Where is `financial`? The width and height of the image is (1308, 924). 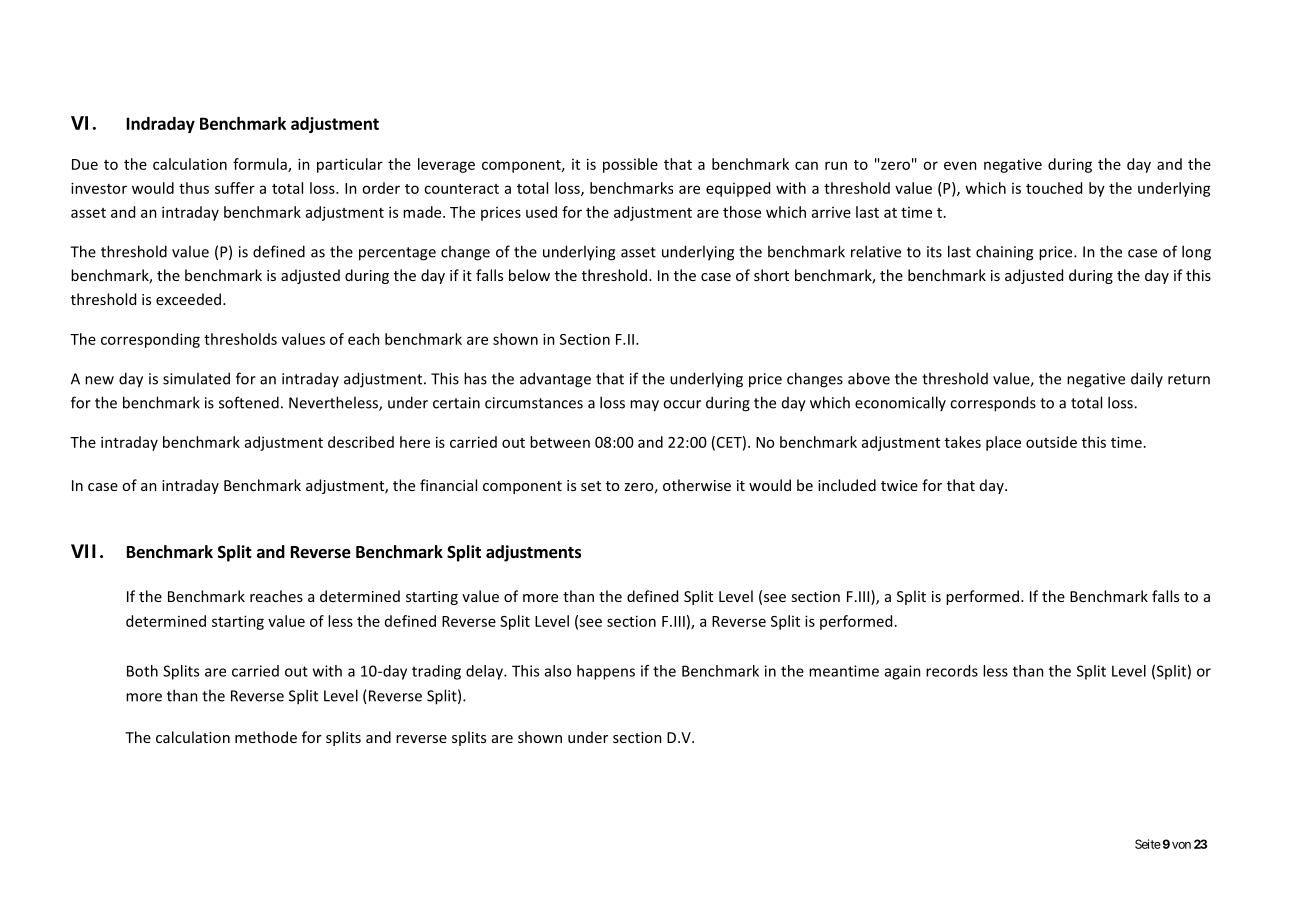
financial is located at coordinates (448, 485).
